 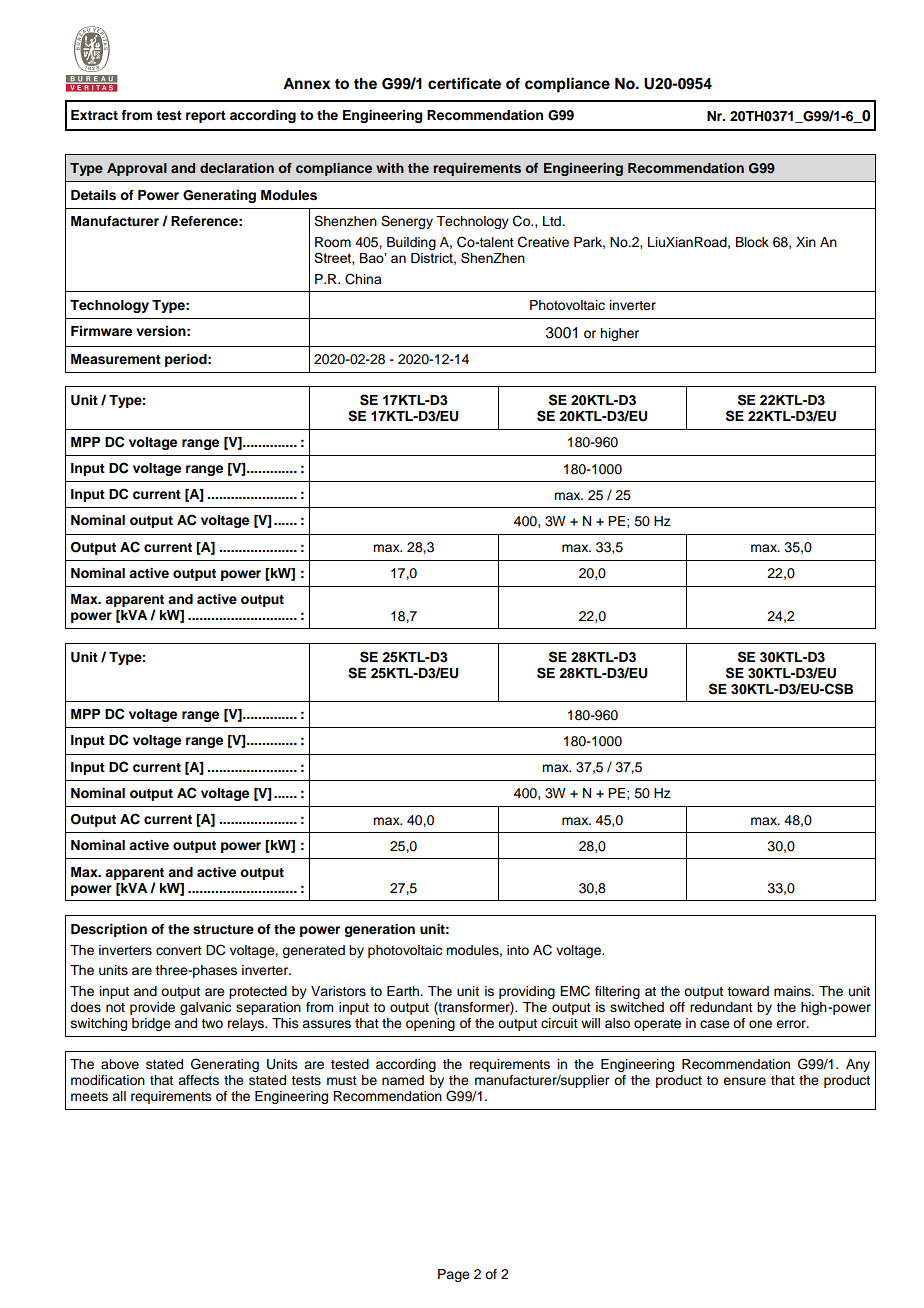 What do you see at coordinates (464, 83) in the screenshot?
I see `certificate` at bounding box center [464, 83].
